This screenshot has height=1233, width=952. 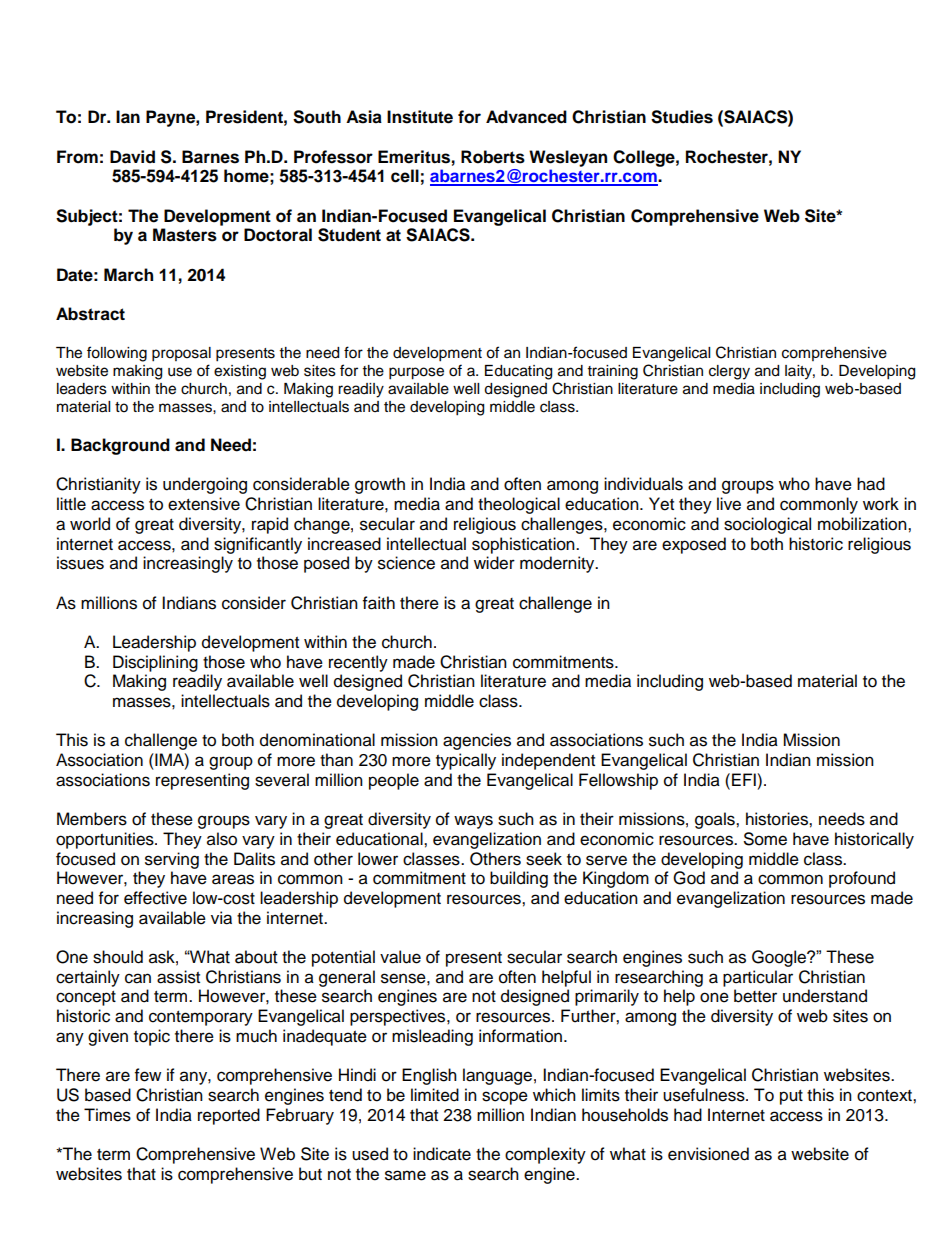 I want to click on effective, so click(x=155, y=898).
